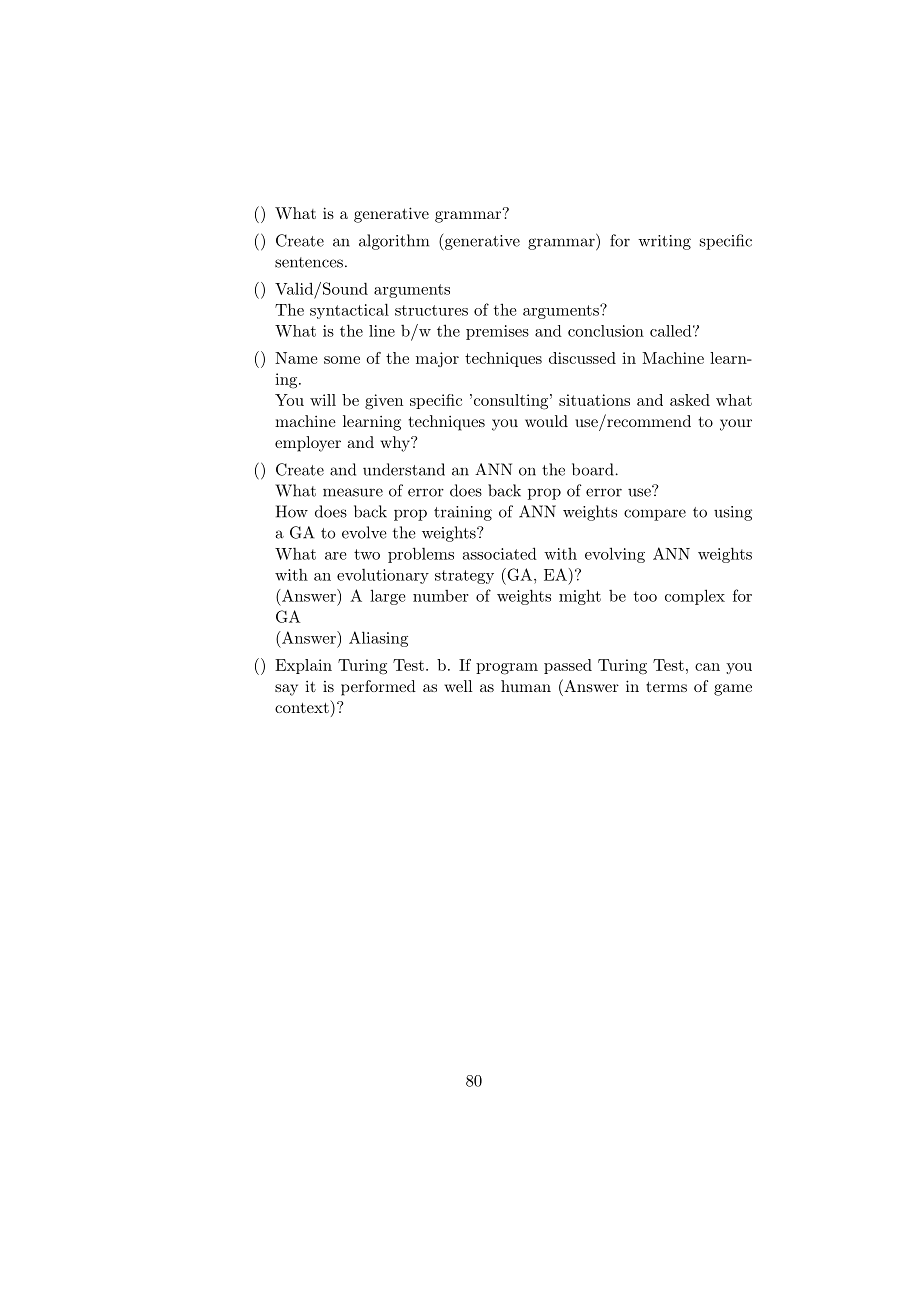  Describe the element at coordinates (526, 686) in the document. I see `human` at that location.
